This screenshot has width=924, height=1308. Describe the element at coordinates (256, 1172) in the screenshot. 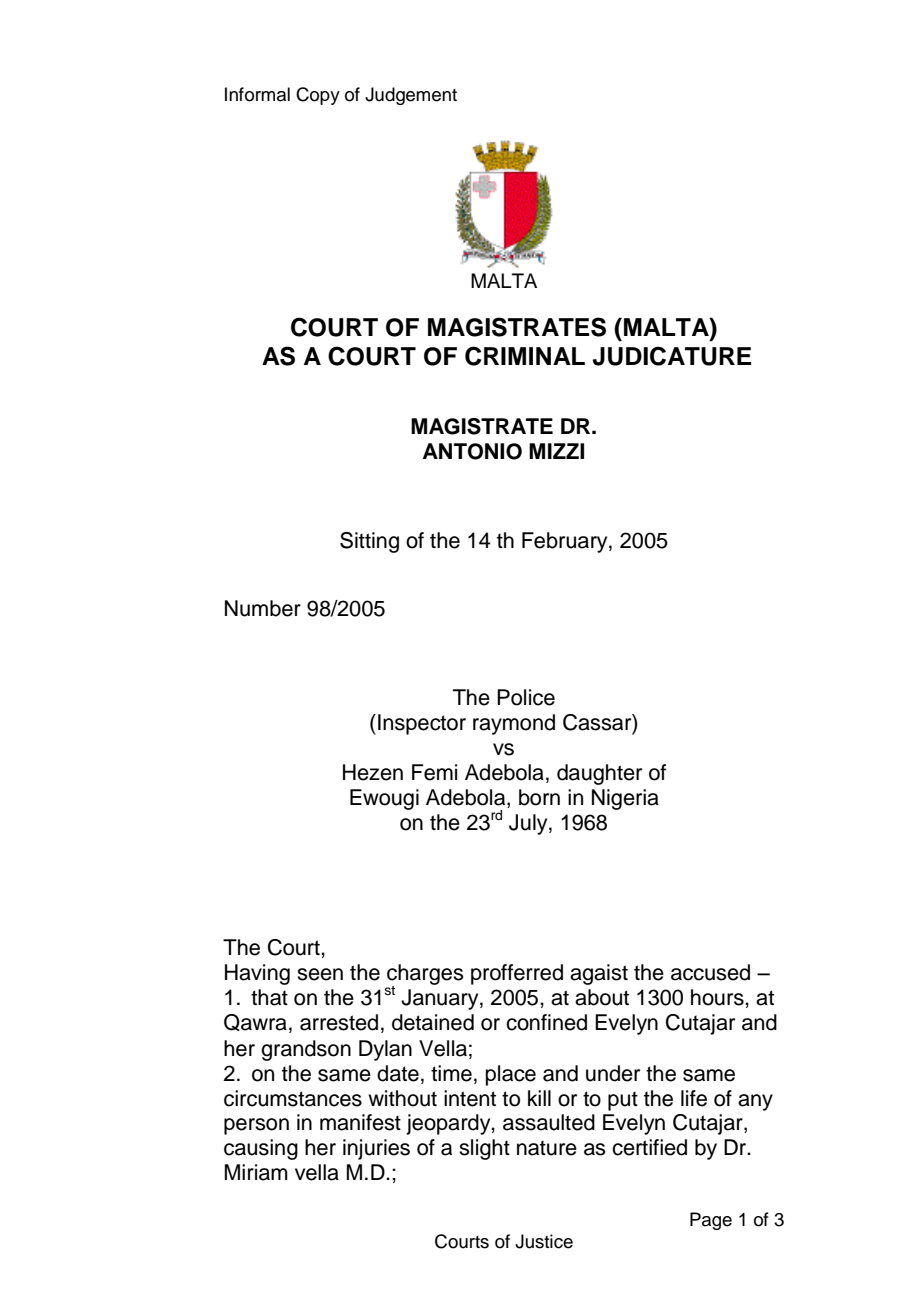

I see `Miriam` at that location.
